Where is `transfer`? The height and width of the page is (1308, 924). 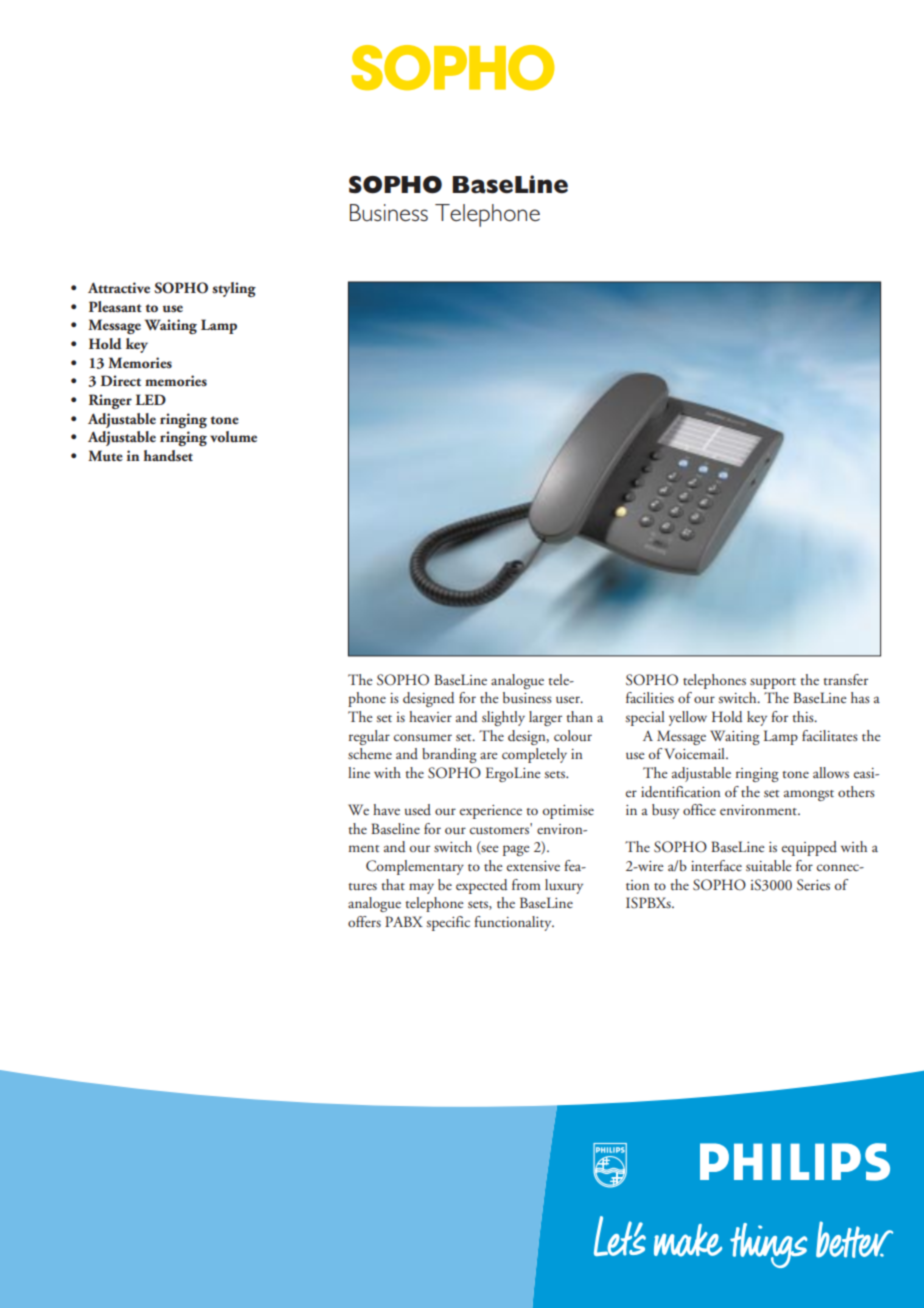 transfer is located at coordinates (845, 679).
